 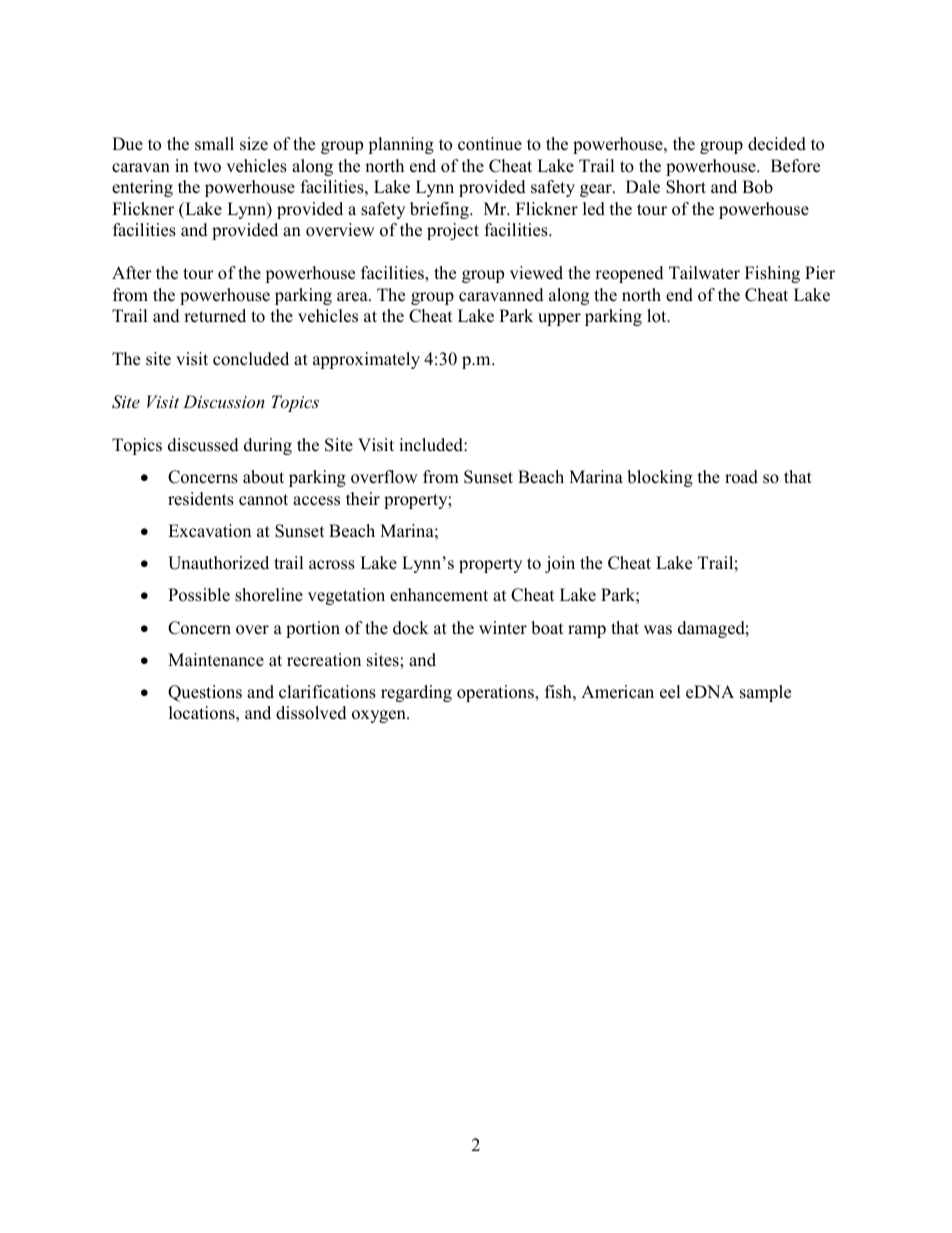 What do you see at coordinates (207, 167) in the document?
I see `two` at bounding box center [207, 167].
